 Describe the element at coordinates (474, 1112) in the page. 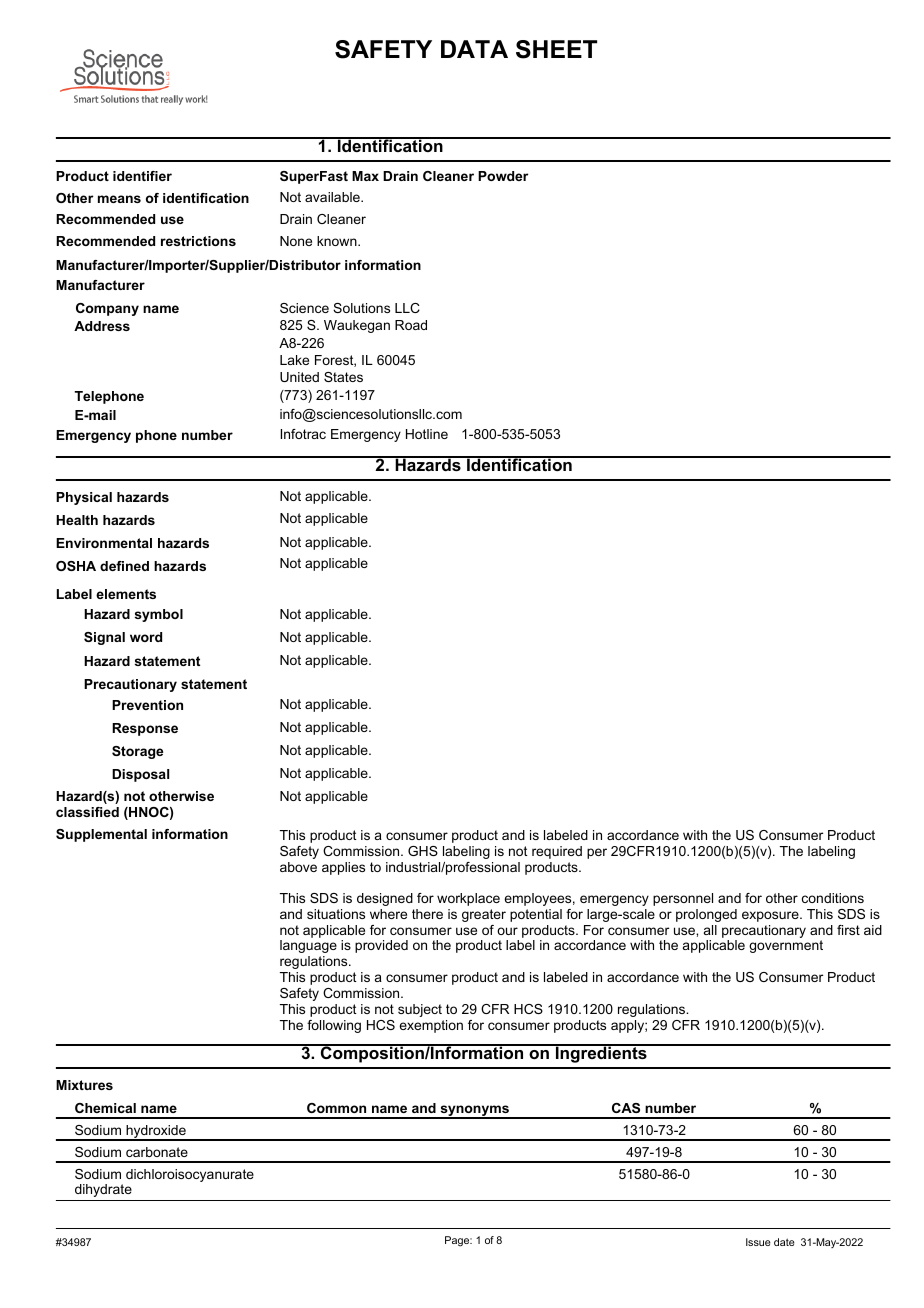

I see `synonyms` at that location.
